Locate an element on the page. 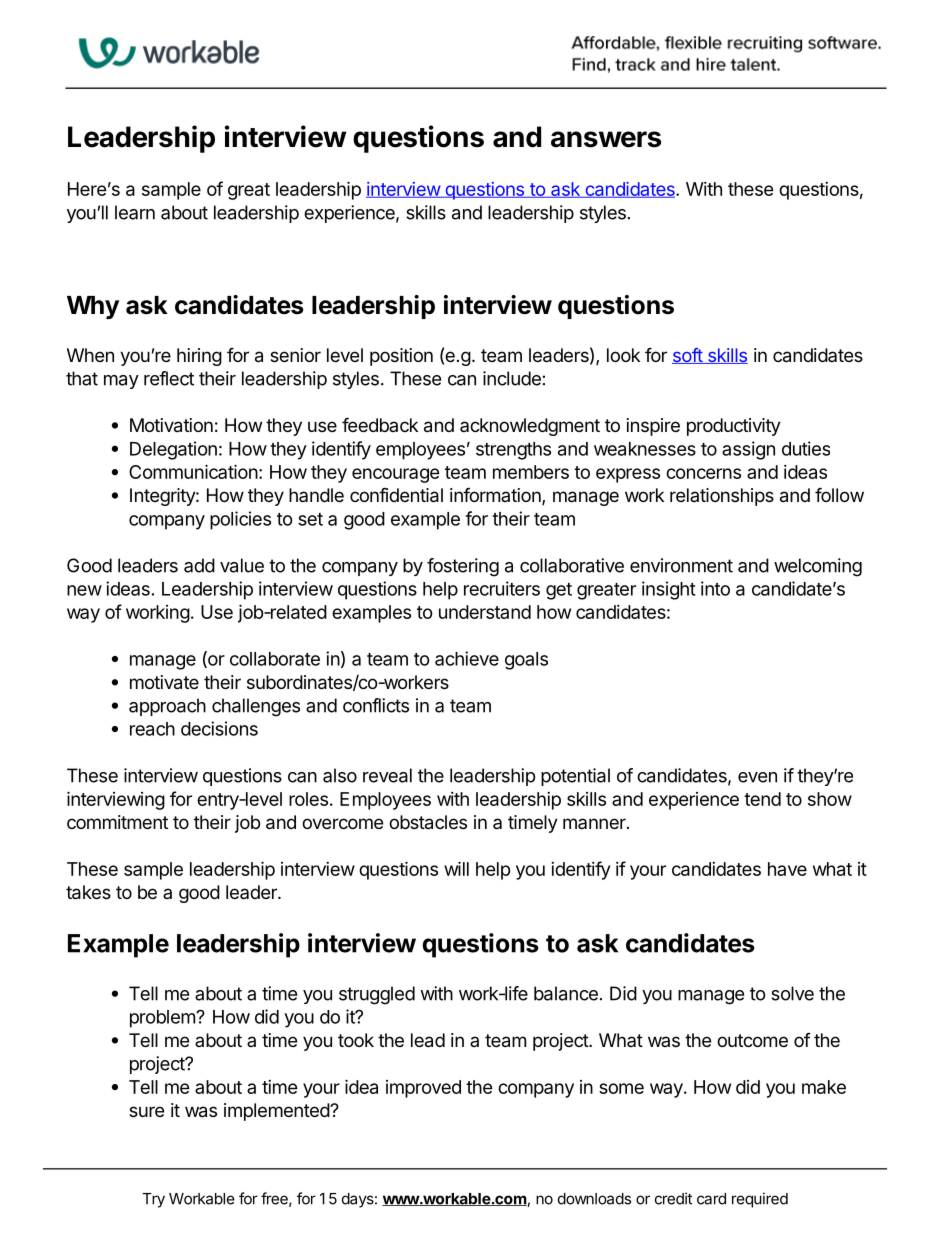 This image has width=952, height=1233. motivate is located at coordinates (164, 682).
